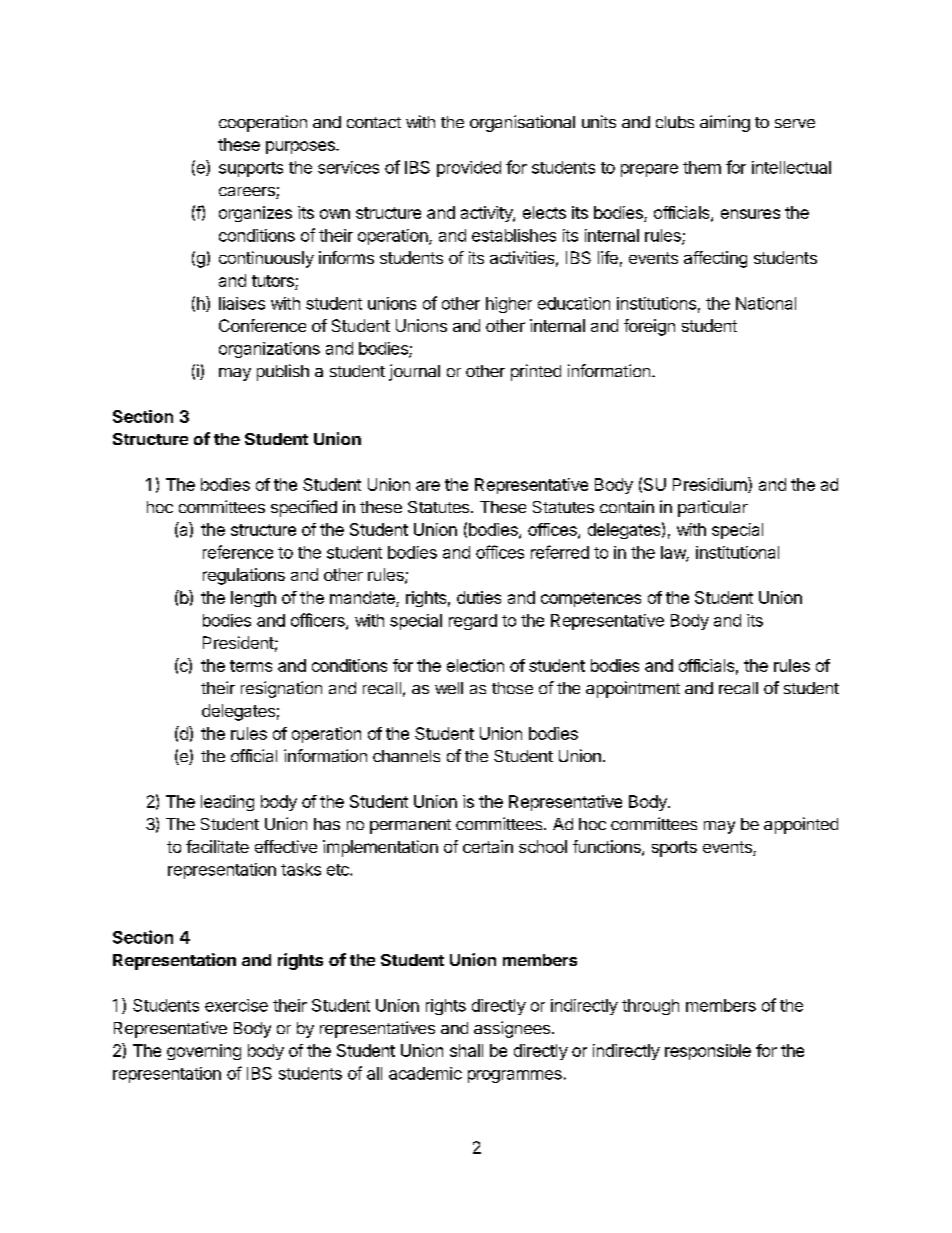 Image resolution: width=952 pixels, height=1233 pixels. Describe the element at coordinates (488, 846) in the screenshot. I see `certain` at that location.
